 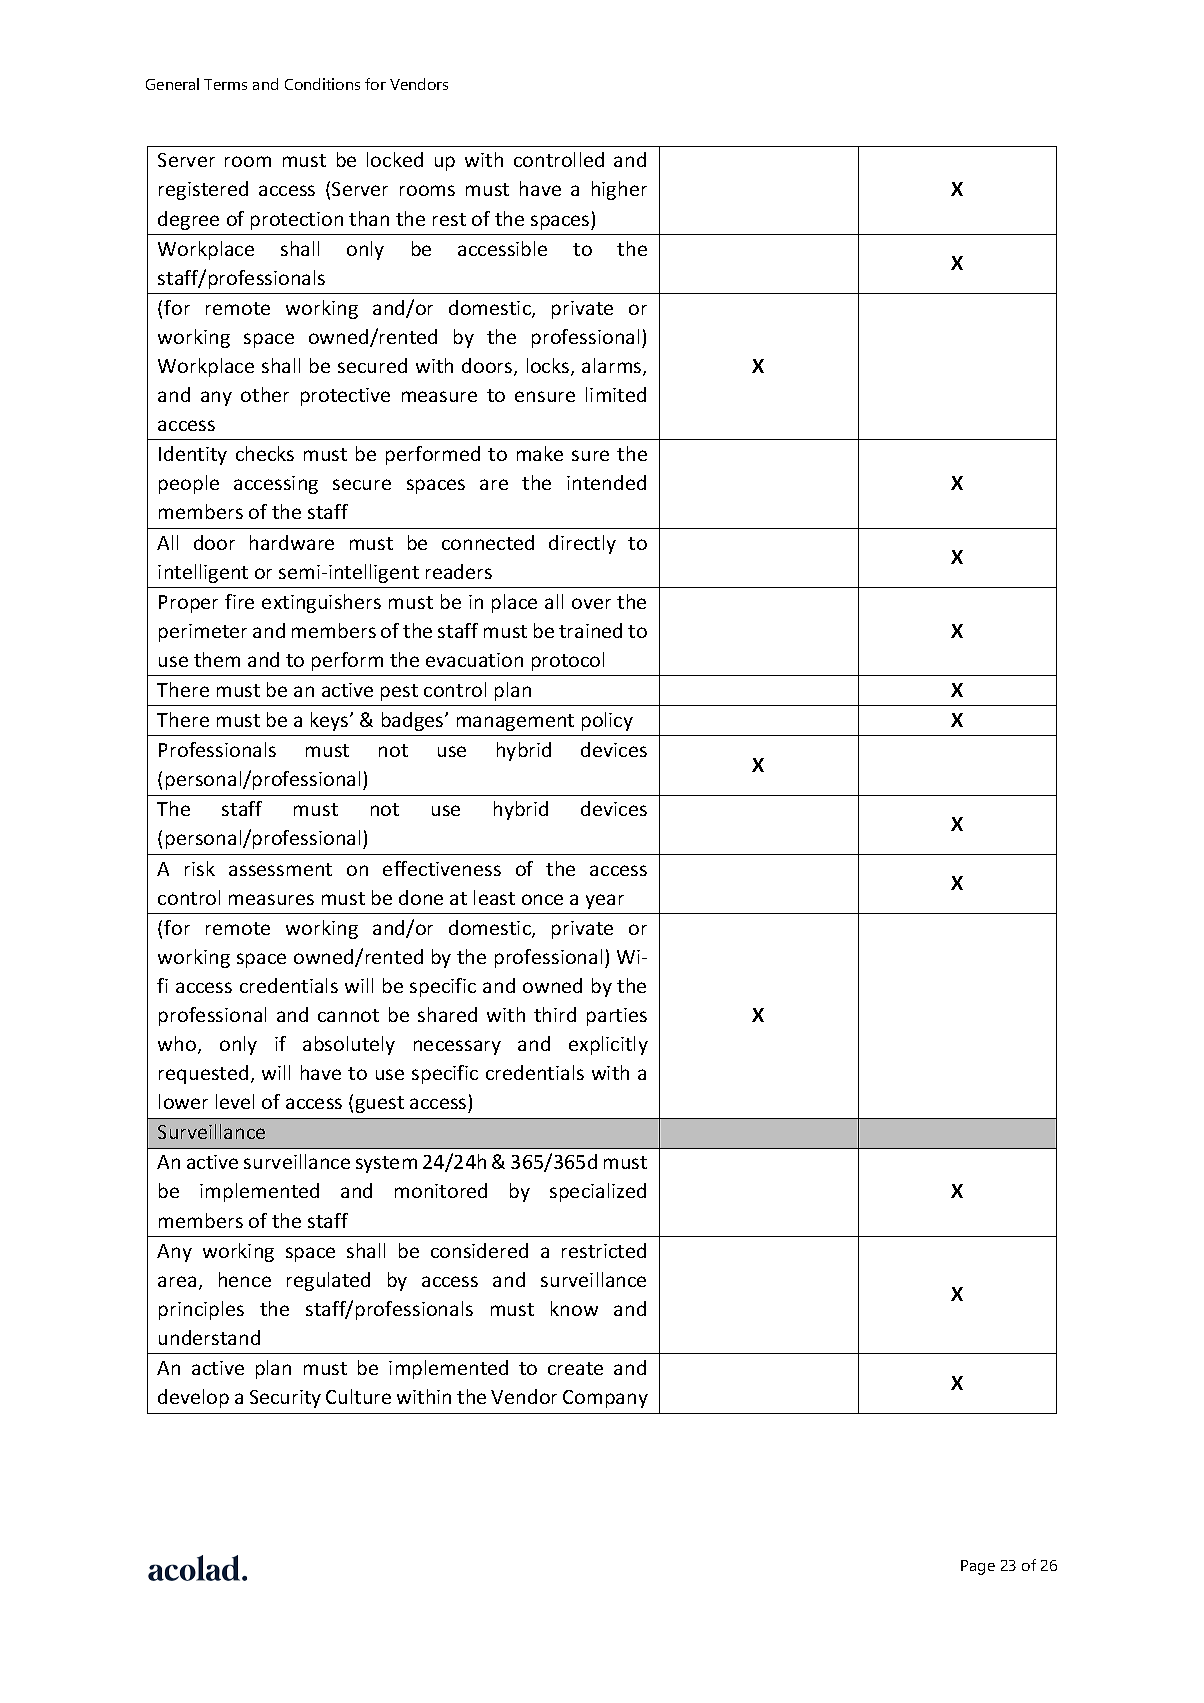 What do you see at coordinates (217, 659) in the screenshot?
I see `them` at bounding box center [217, 659].
